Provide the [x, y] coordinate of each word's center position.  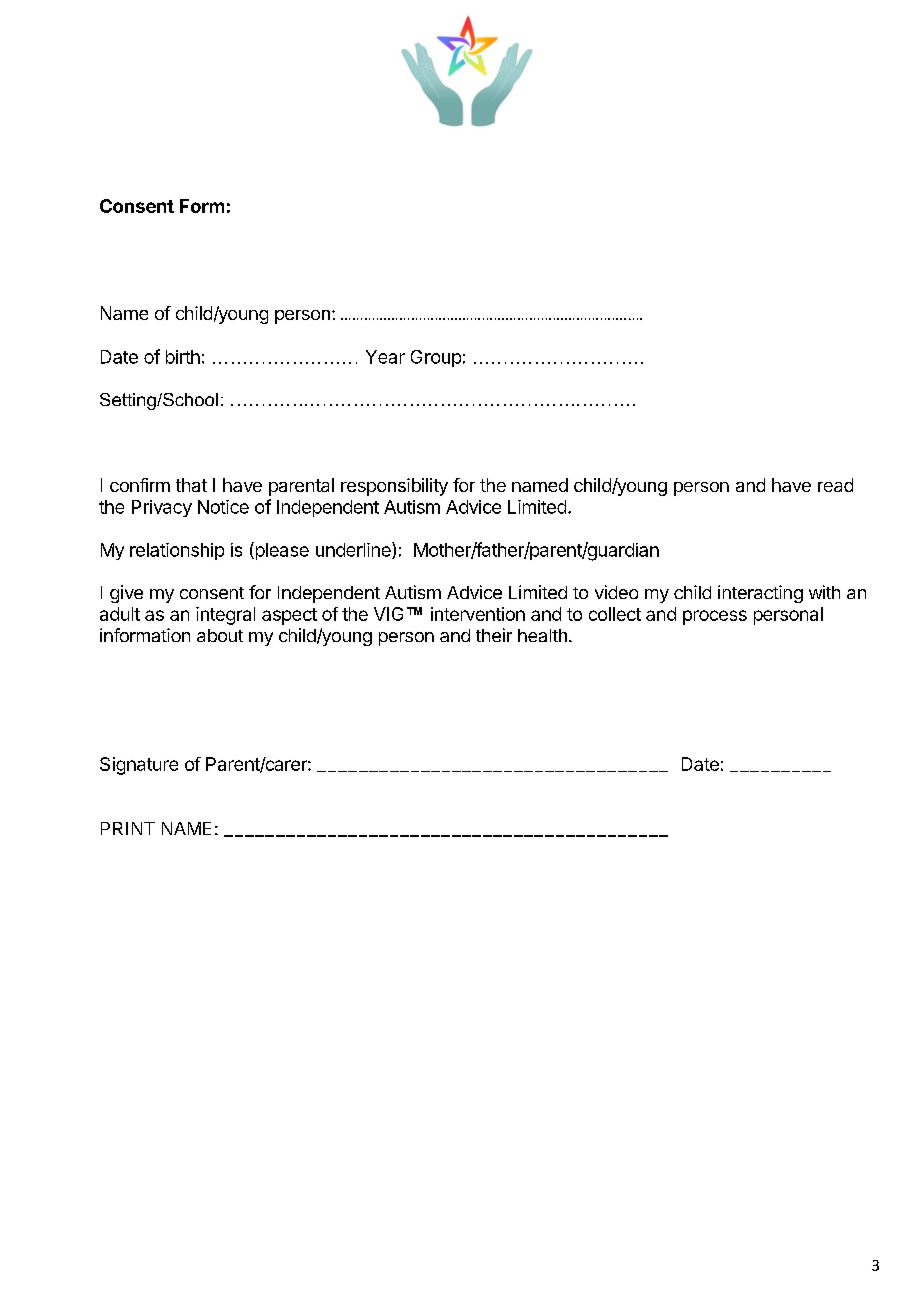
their [494, 635]
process [715, 617]
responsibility [394, 487]
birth [183, 357]
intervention [478, 614]
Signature [139, 766]
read [835, 485]
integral [225, 616]
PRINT [128, 828]
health [542, 635]
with [824, 592]
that [191, 485]
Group [436, 358]
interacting [760, 594]
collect [615, 614]
